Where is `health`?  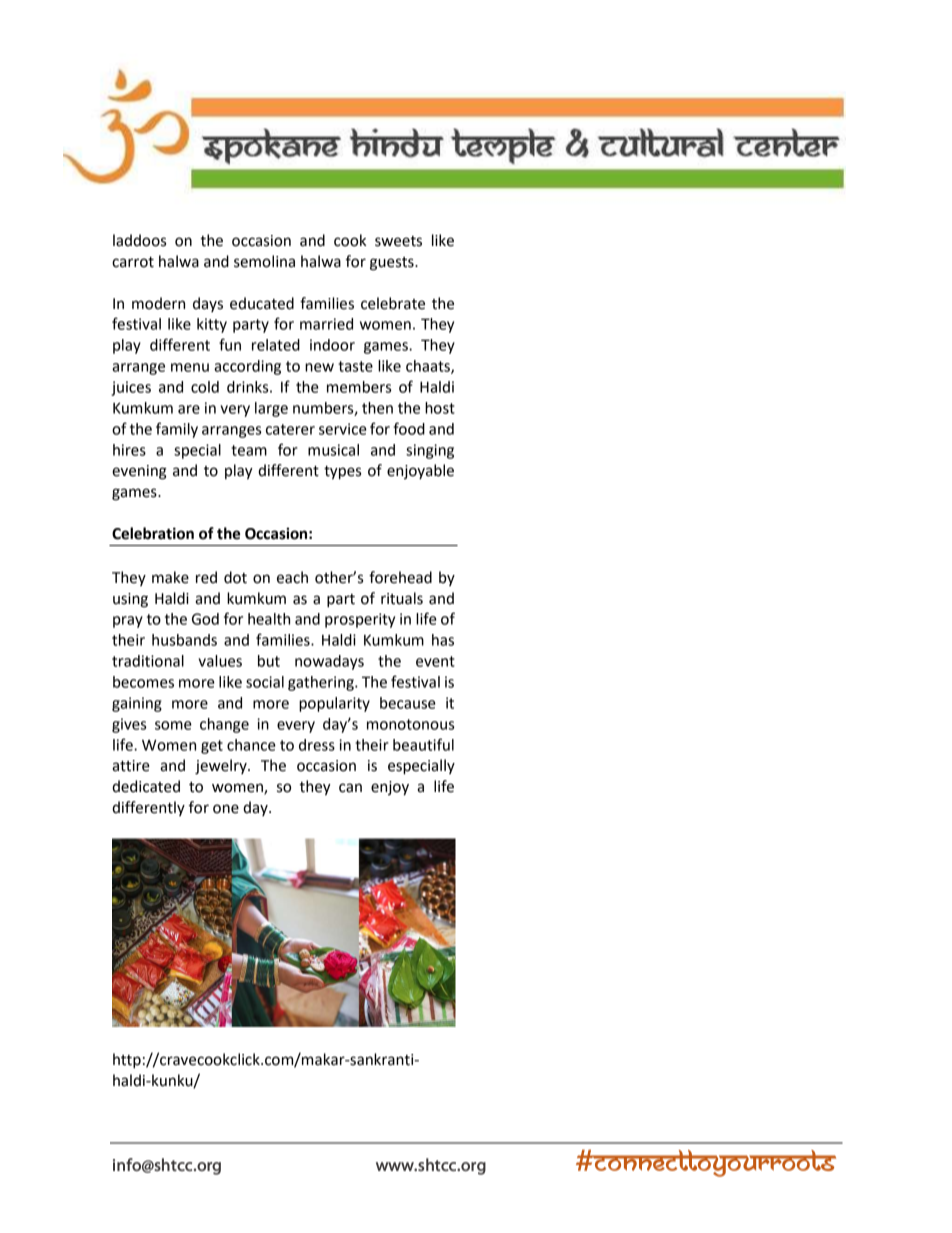
health is located at coordinates (269, 619).
